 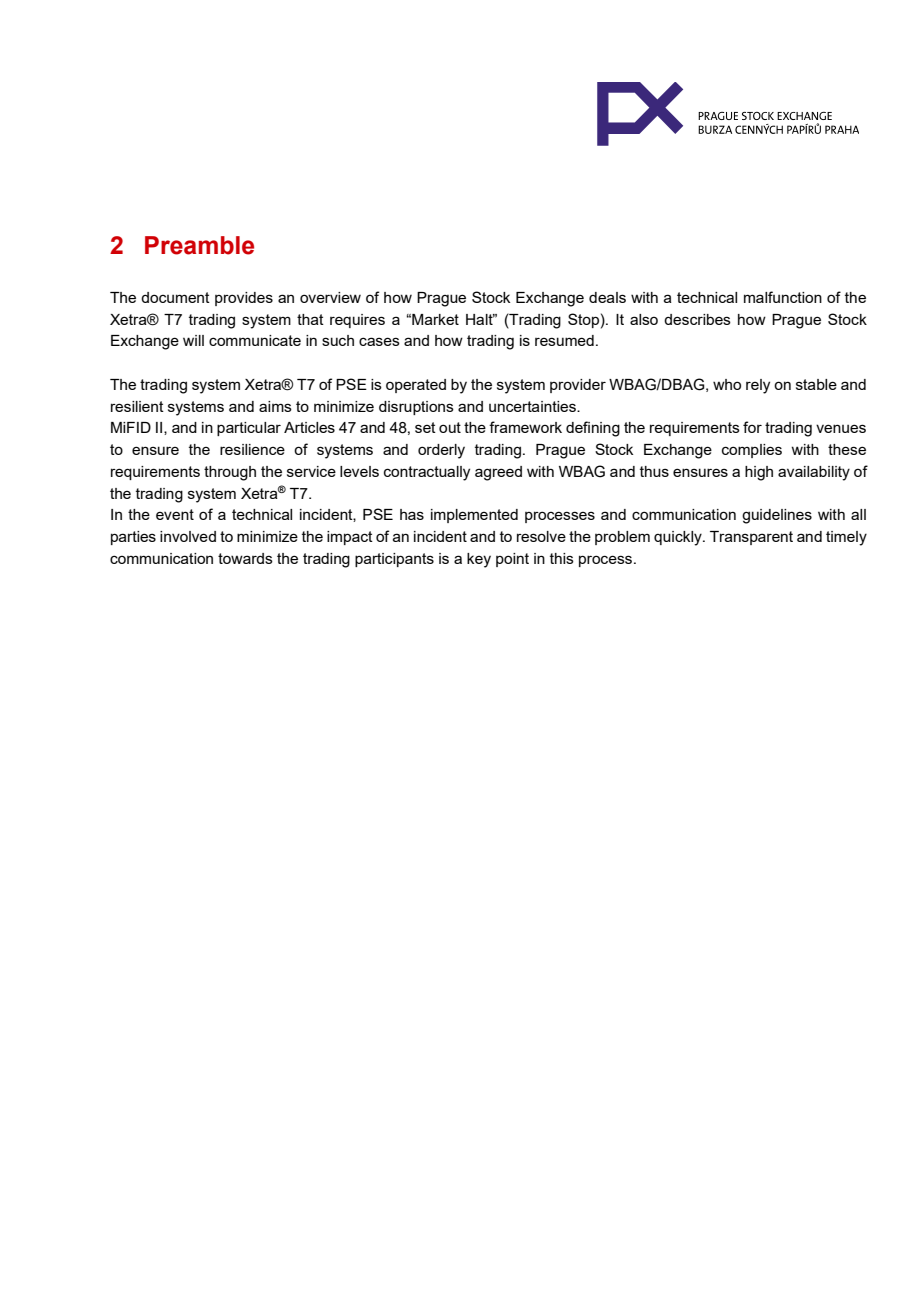 What do you see at coordinates (783, 297) in the screenshot?
I see `malfunction` at bounding box center [783, 297].
